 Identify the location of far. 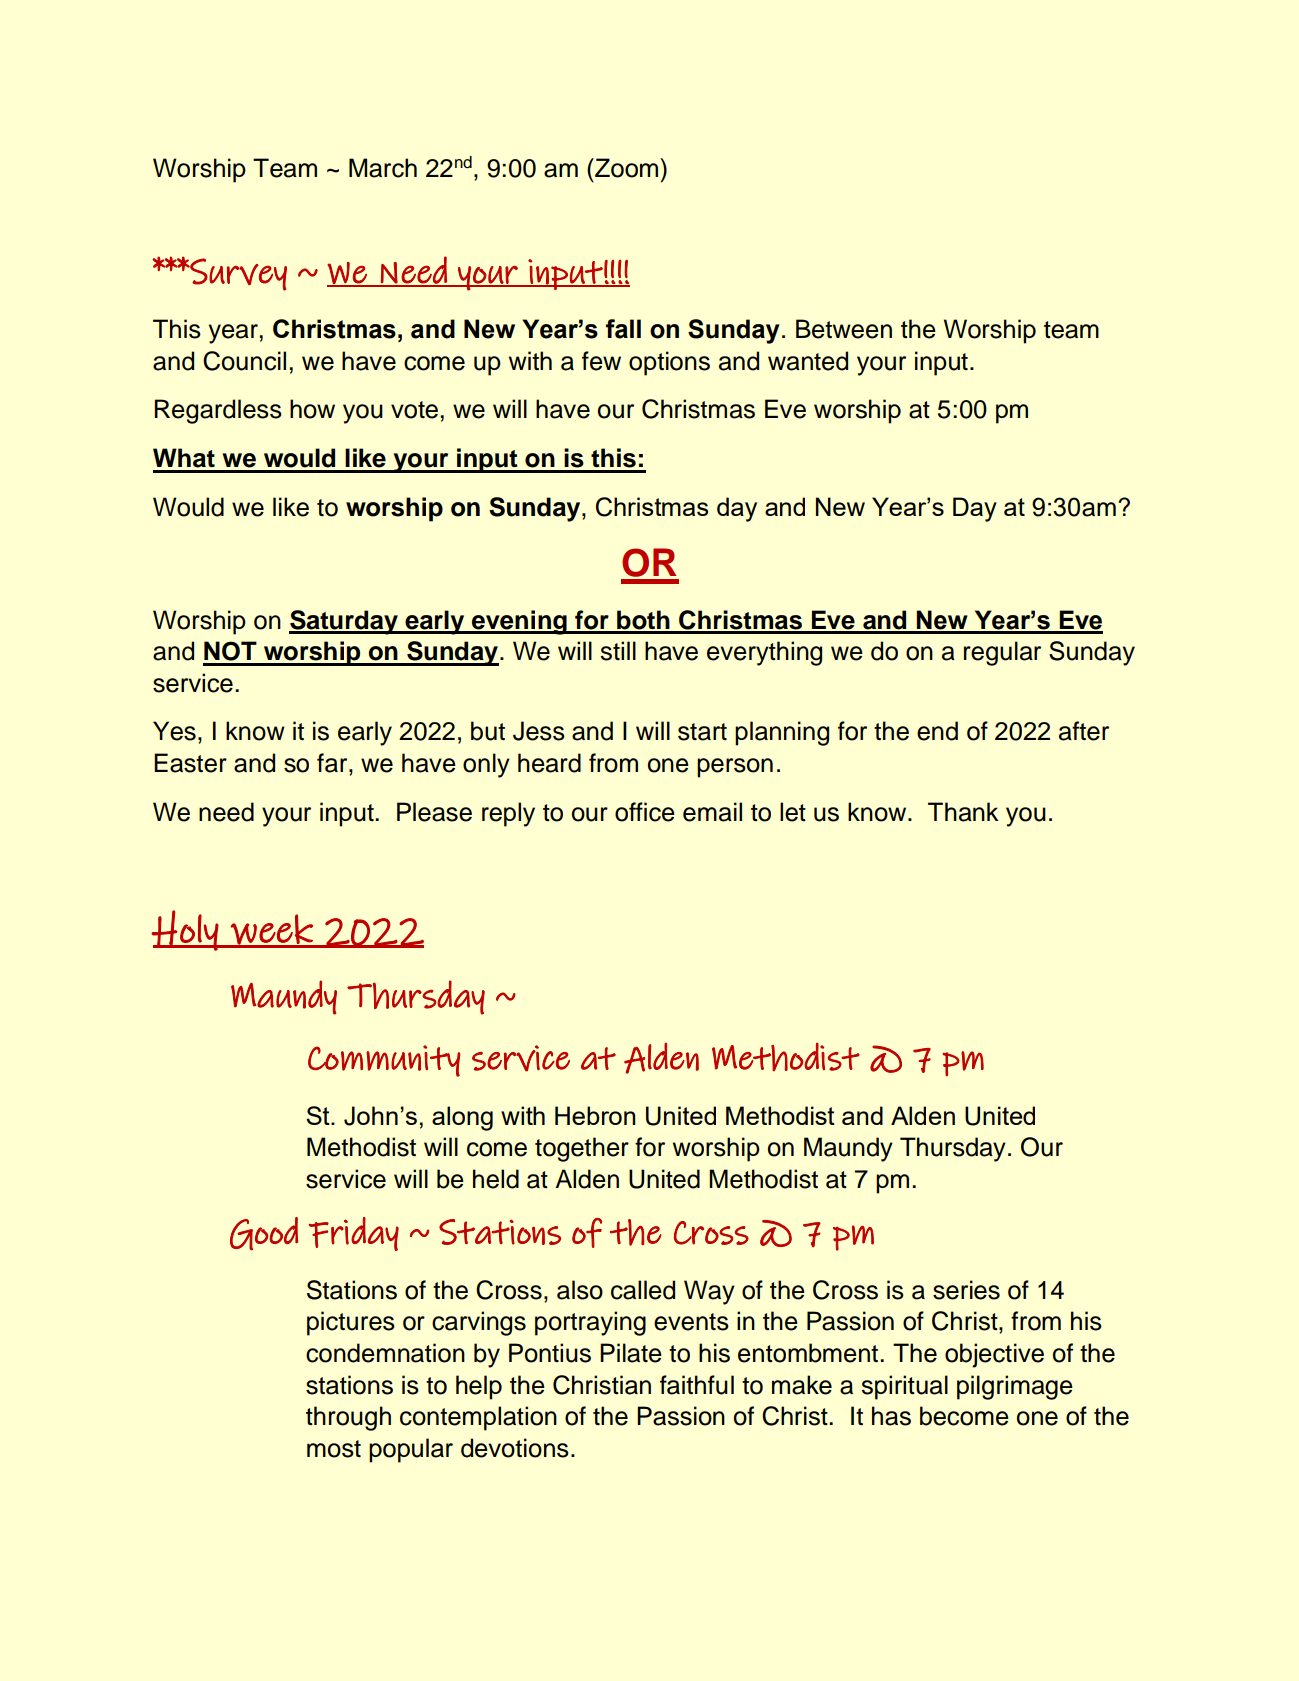
(333, 763).
